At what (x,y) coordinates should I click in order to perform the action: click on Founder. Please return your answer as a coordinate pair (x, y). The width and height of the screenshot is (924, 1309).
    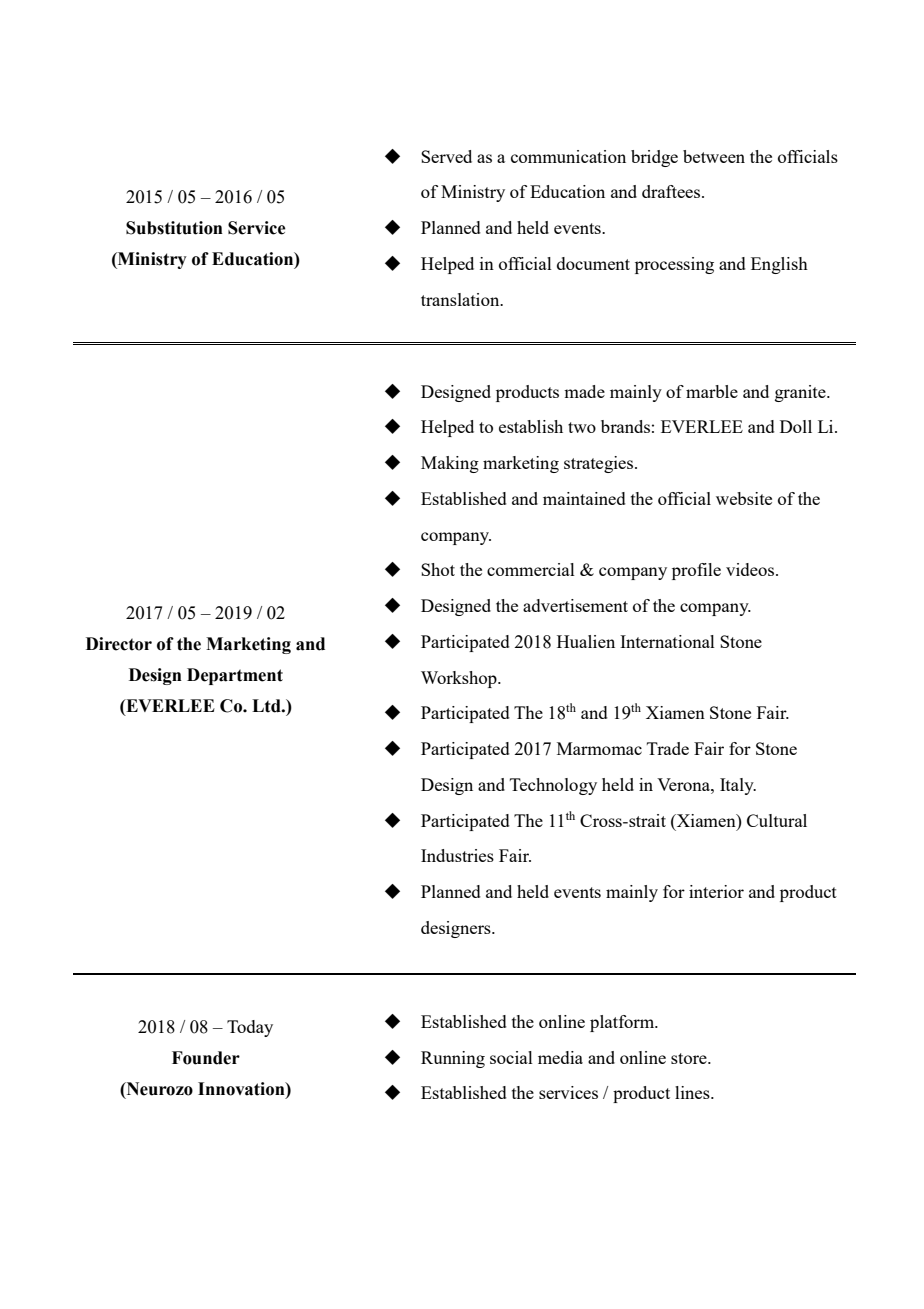
    Looking at the image, I should click on (206, 1058).
